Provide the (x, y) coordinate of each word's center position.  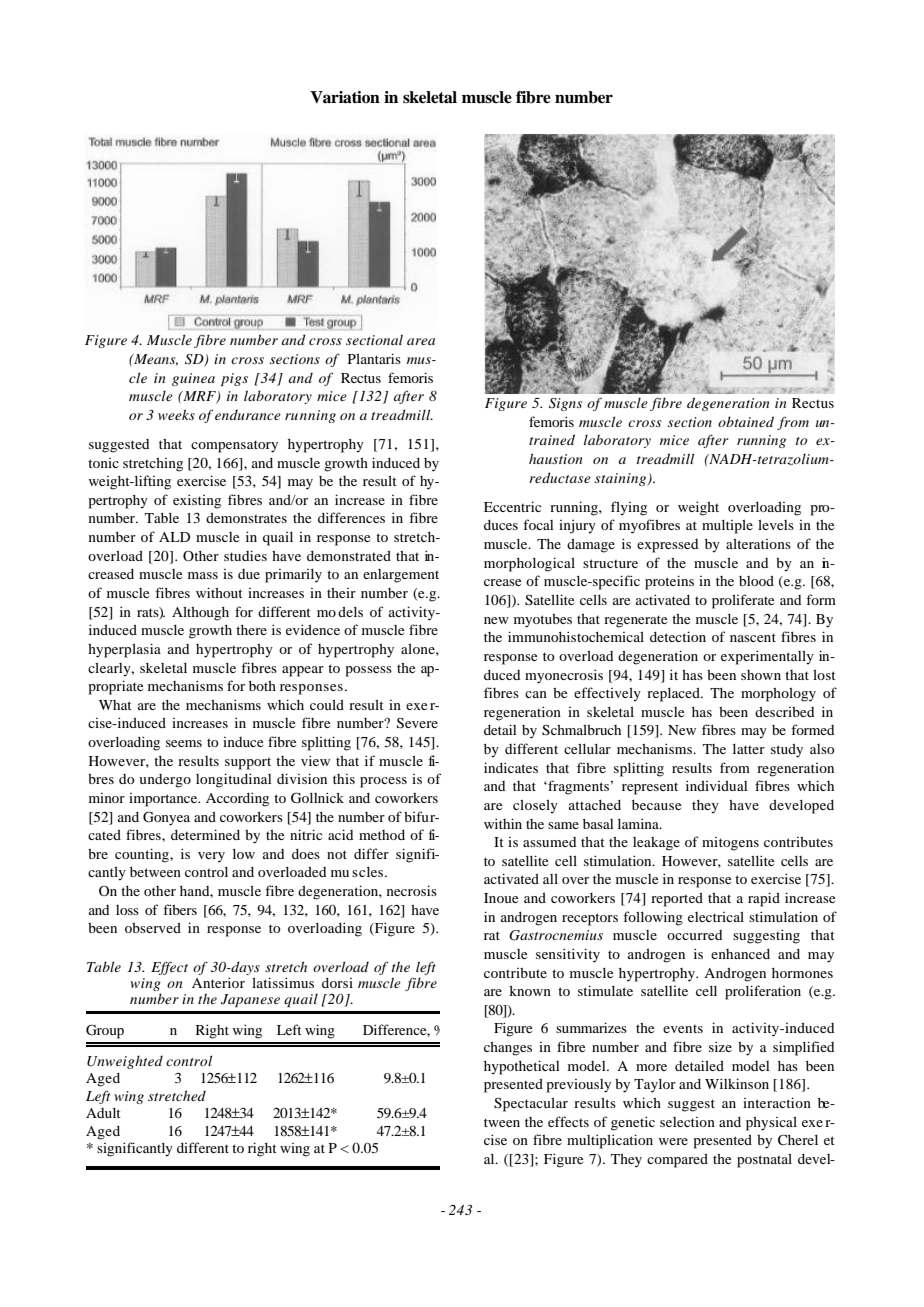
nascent (753, 637)
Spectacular (531, 1105)
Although (200, 614)
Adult (103, 1113)
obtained (746, 421)
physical (771, 1124)
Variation (345, 97)
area (421, 341)
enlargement (401, 576)
